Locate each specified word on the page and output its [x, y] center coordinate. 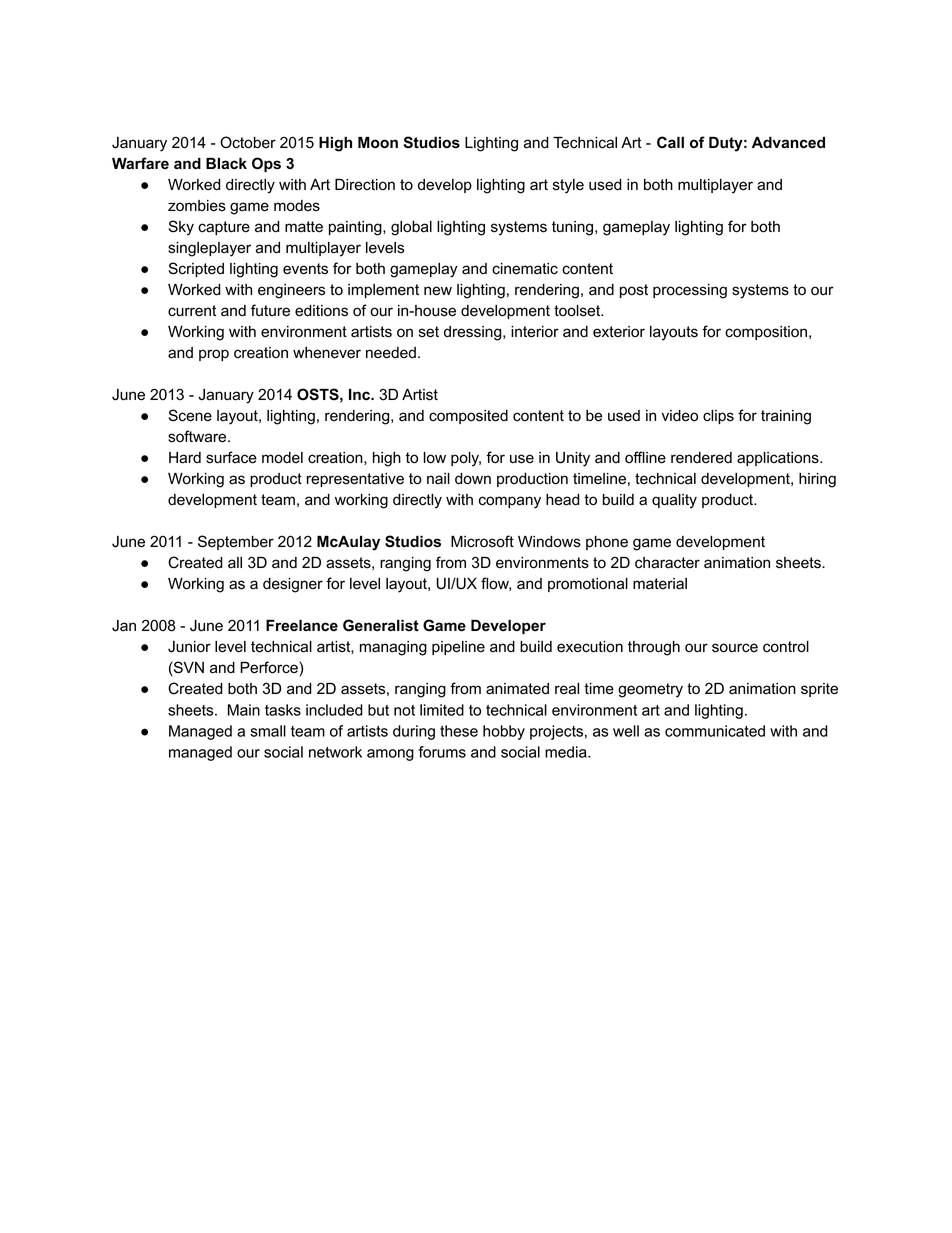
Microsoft [482, 541]
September [236, 542]
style [568, 186]
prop [214, 355]
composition [767, 333]
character [667, 563]
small [268, 731]
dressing [474, 333]
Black [226, 163]
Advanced [788, 142]
